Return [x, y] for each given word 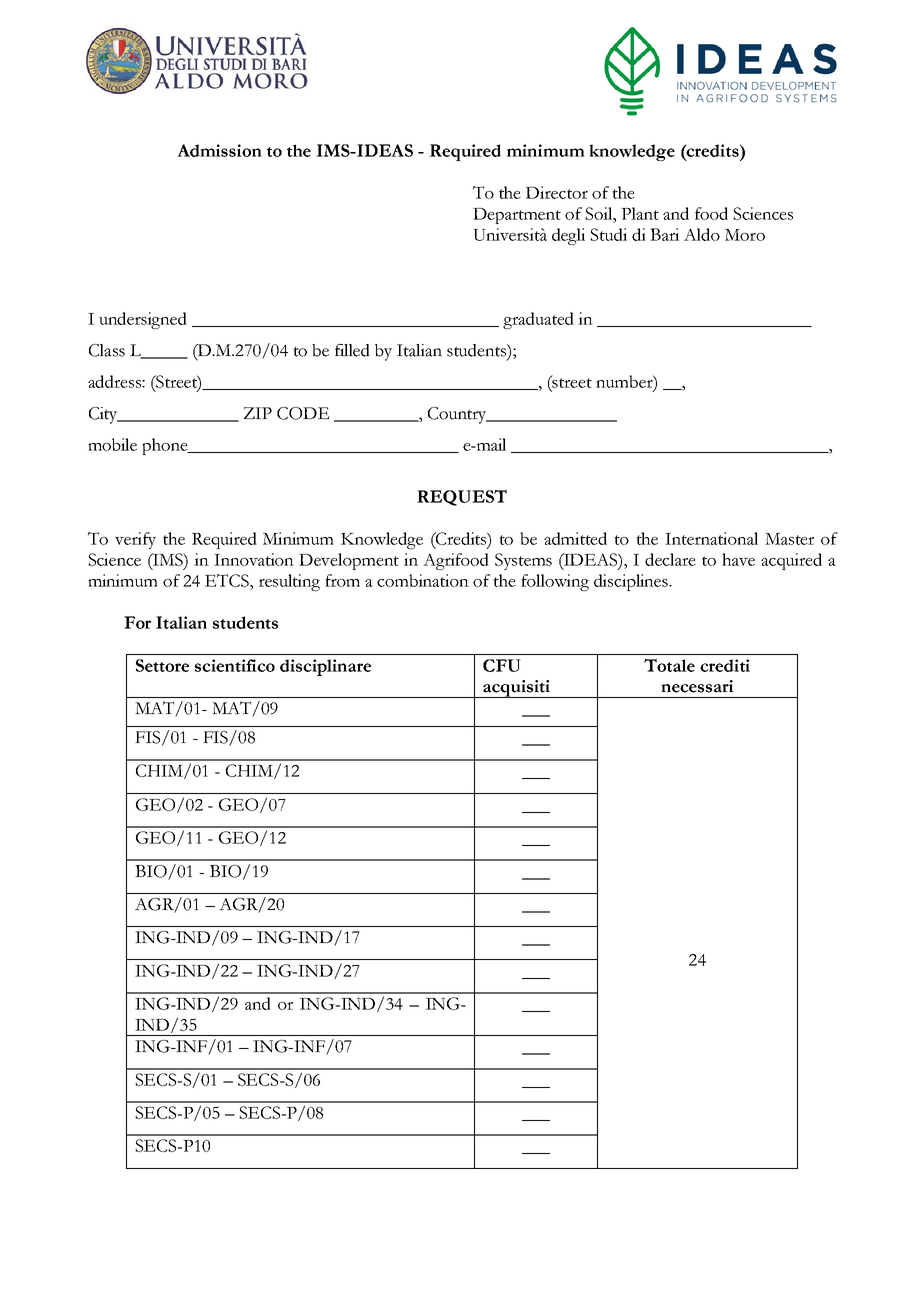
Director [557, 192]
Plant [640, 213]
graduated [538, 320]
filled [352, 350]
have [738, 559]
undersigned [143, 320]
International [711, 538]
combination [423, 580]
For [137, 622]
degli [568, 236]
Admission [219, 150]
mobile [112, 444]
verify [135, 540]
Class [107, 350]
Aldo [702, 234]
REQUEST [462, 497]
